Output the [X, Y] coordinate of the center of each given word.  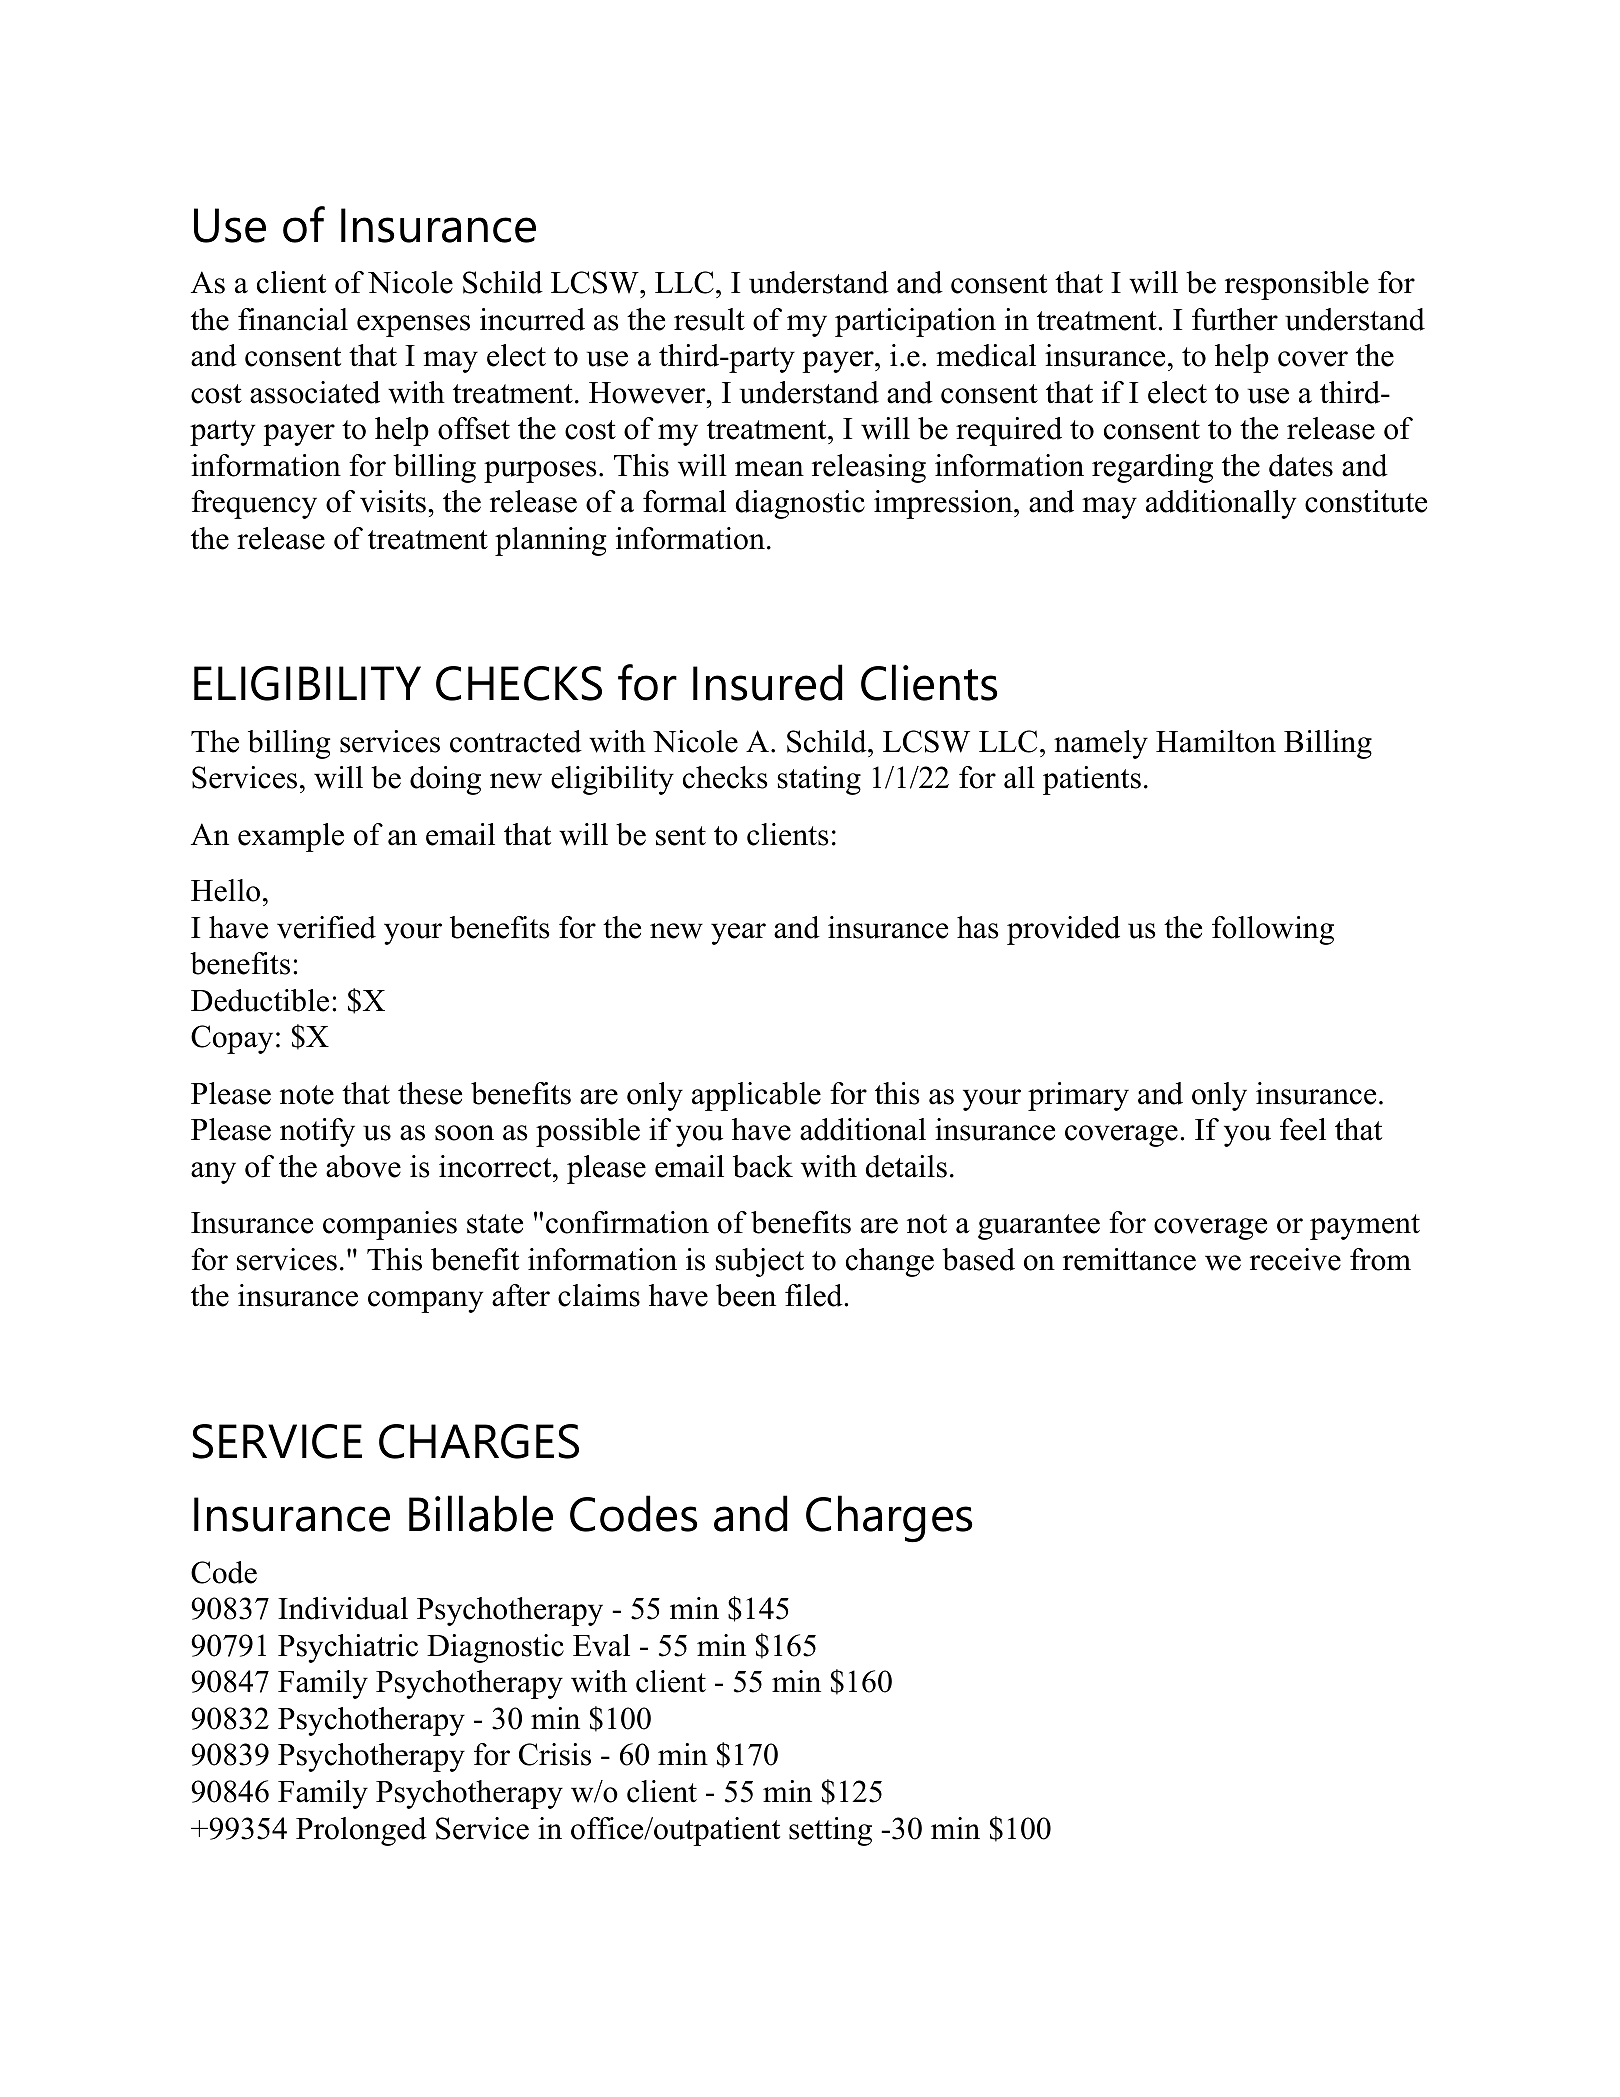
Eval [601, 1645]
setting [830, 1831]
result [709, 319]
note [307, 1095]
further [1235, 319]
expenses [413, 326]
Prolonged [361, 1831]
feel [1303, 1129]
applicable [756, 1096]
